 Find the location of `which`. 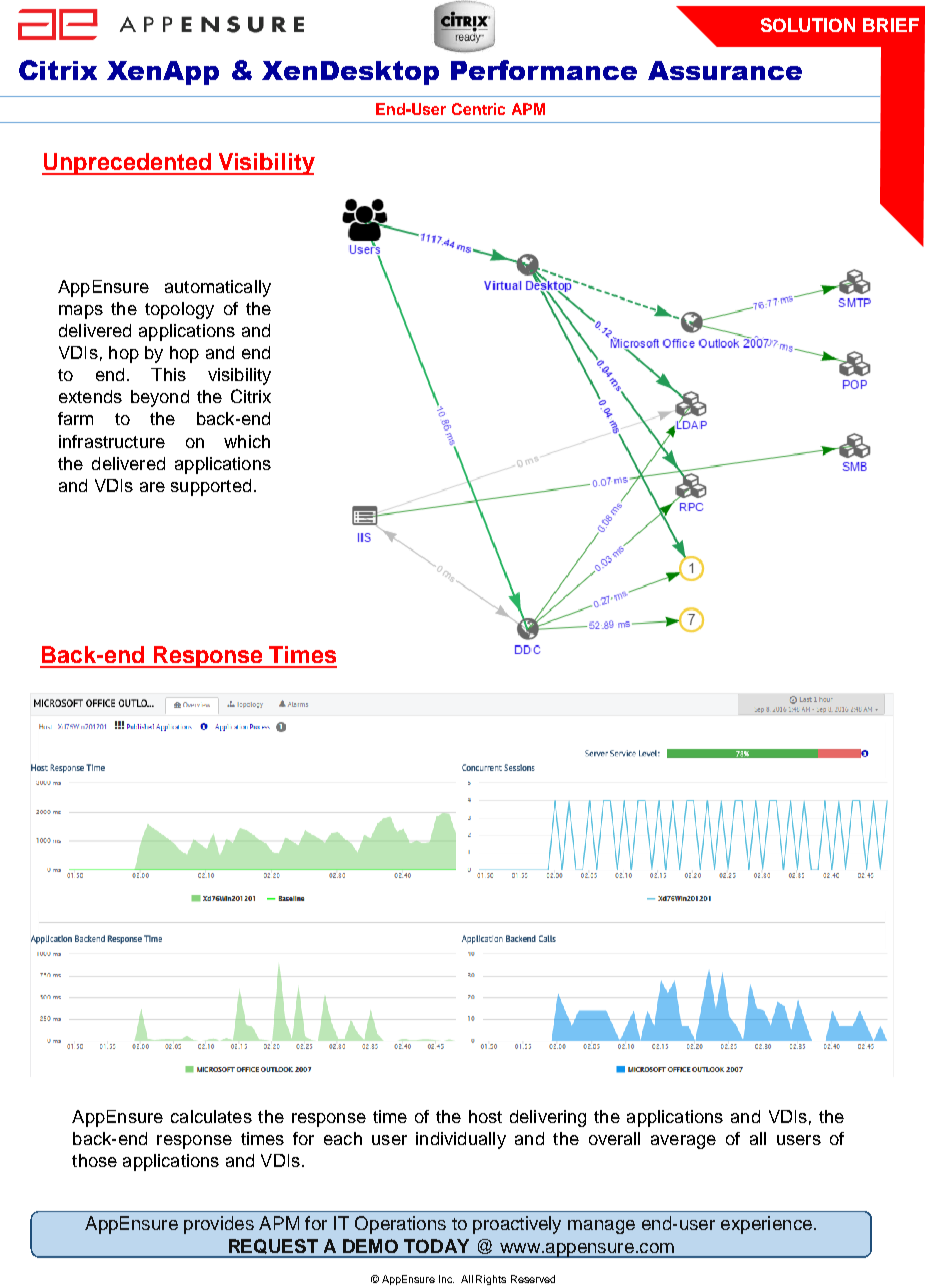

which is located at coordinates (247, 441).
